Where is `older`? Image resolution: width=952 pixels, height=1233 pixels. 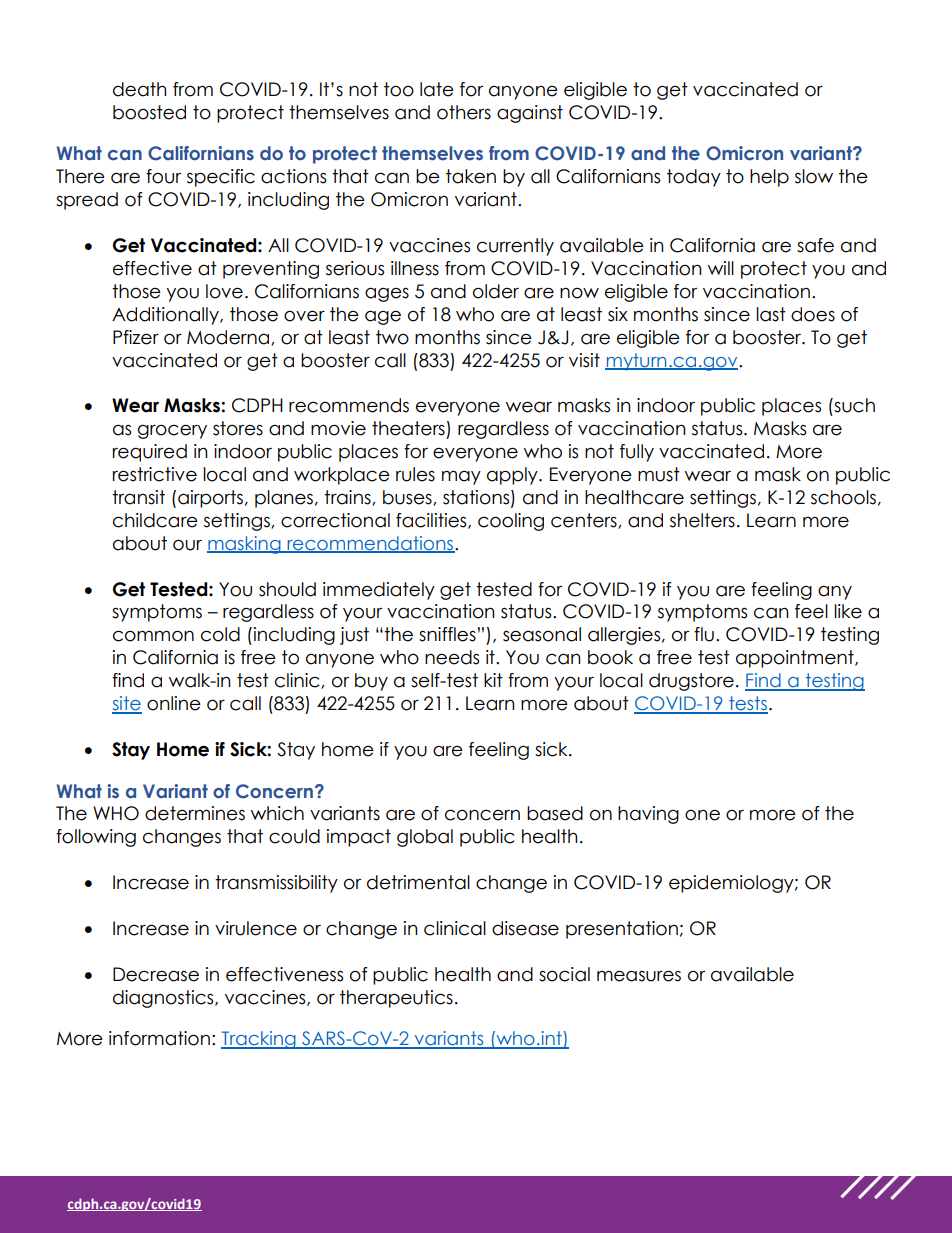
older is located at coordinates (496, 291).
